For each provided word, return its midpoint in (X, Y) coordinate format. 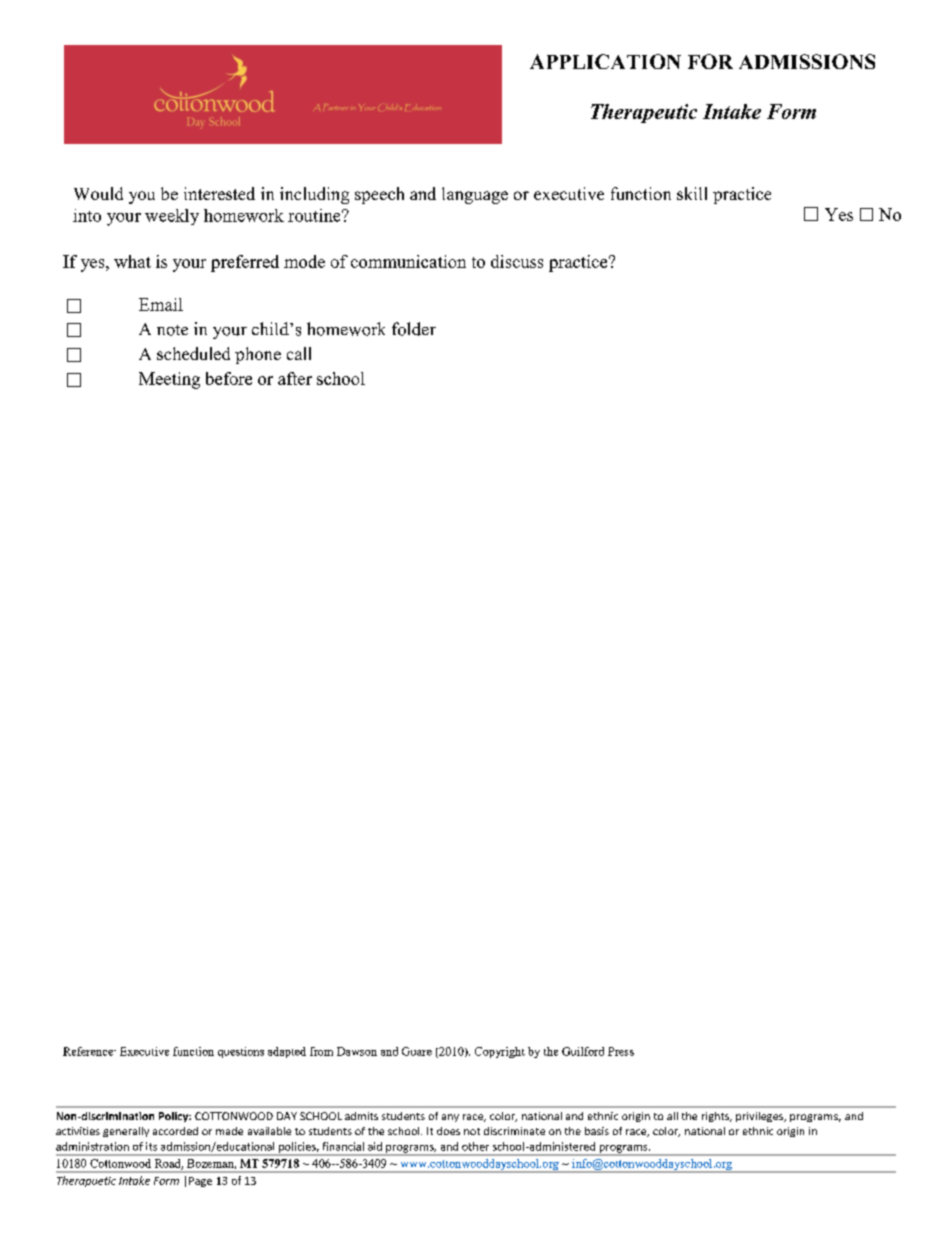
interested (219, 193)
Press (621, 1051)
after (295, 378)
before (229, 378)
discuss (517, 261)
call (299, 353)
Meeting (169, 380)
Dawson (357, 1051)
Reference (89, 1051)
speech (379, 195)
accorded (175, 1131)
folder (414, 329)
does (448, 1131)
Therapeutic (644, 113)
